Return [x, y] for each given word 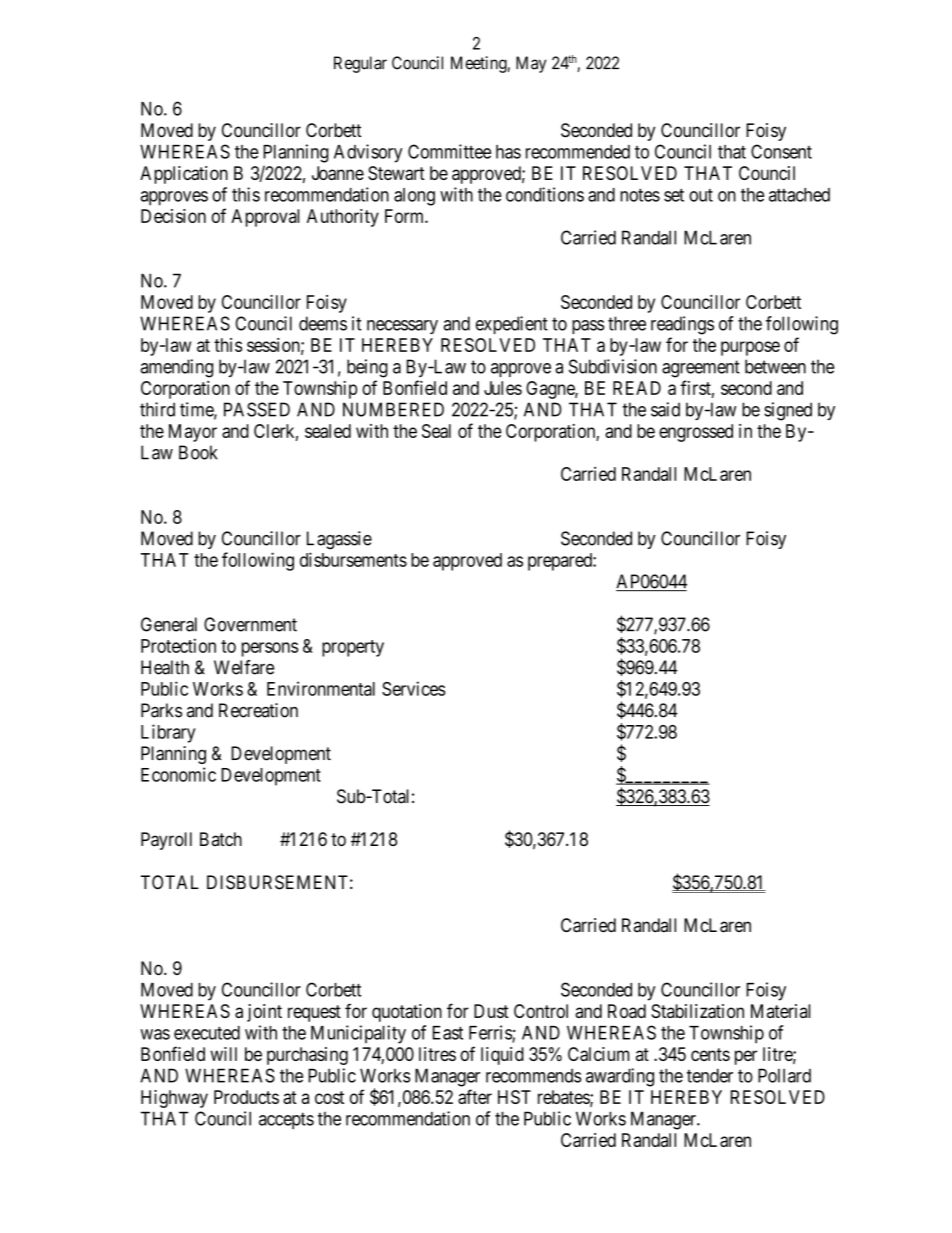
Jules [503, 388]
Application [184, 175]
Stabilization [697, 1011]
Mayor [193, 433]
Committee [449, 151]
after [475, 1096]
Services [414, 688]
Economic [178, 774]
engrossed [696, 433]
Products [246, 1097]
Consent [781, 151]
